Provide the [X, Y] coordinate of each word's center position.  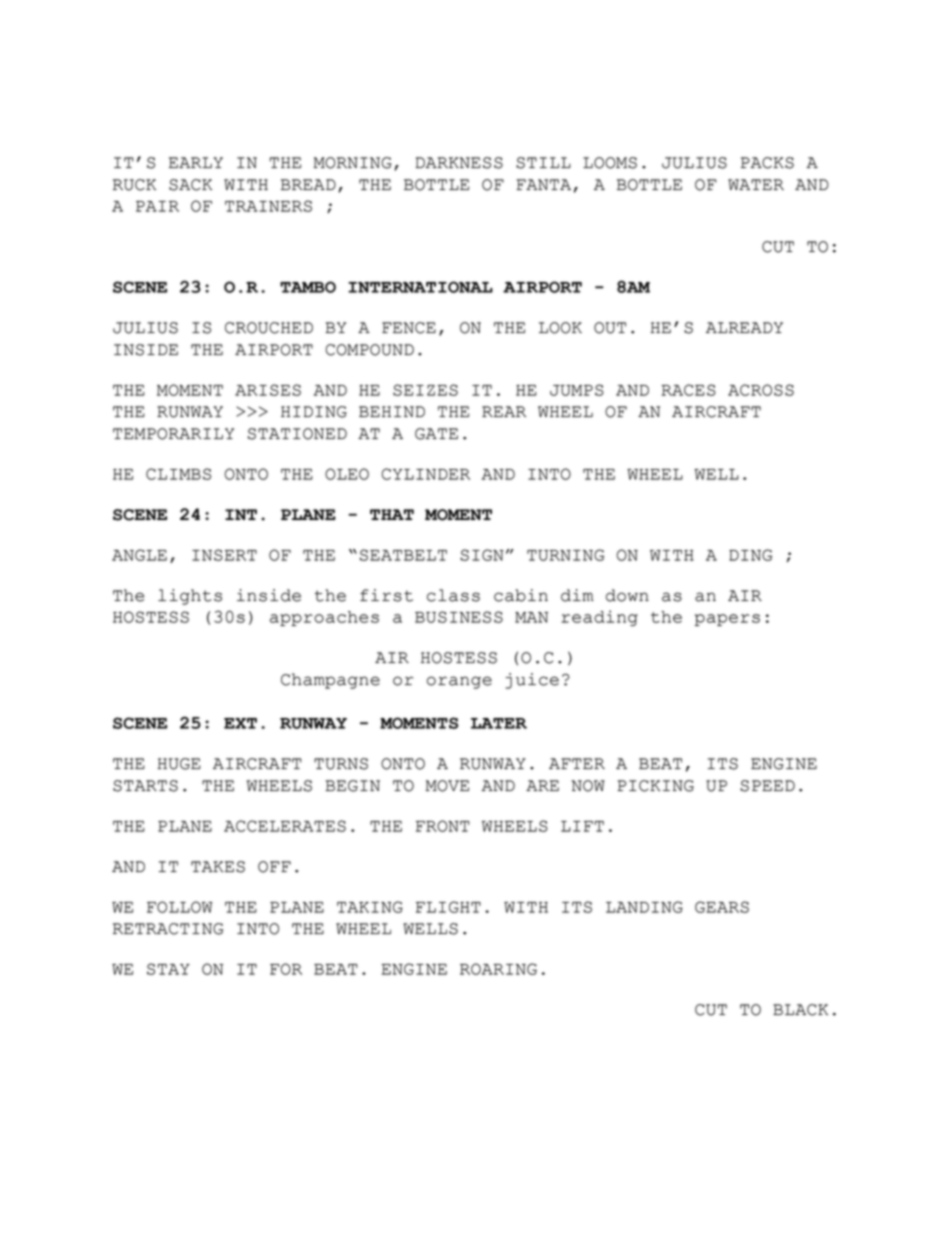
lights [190, 597]
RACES [688, 390]
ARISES [268, 390]
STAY [168, 969]
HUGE [179, 764]
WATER [756, 184]
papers [727, 620]
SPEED [767, 786]
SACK [190, 185]
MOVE [447, 786]
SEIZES [425, 390]
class [453, 595]
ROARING [498, 969]
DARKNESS [459, 163]
